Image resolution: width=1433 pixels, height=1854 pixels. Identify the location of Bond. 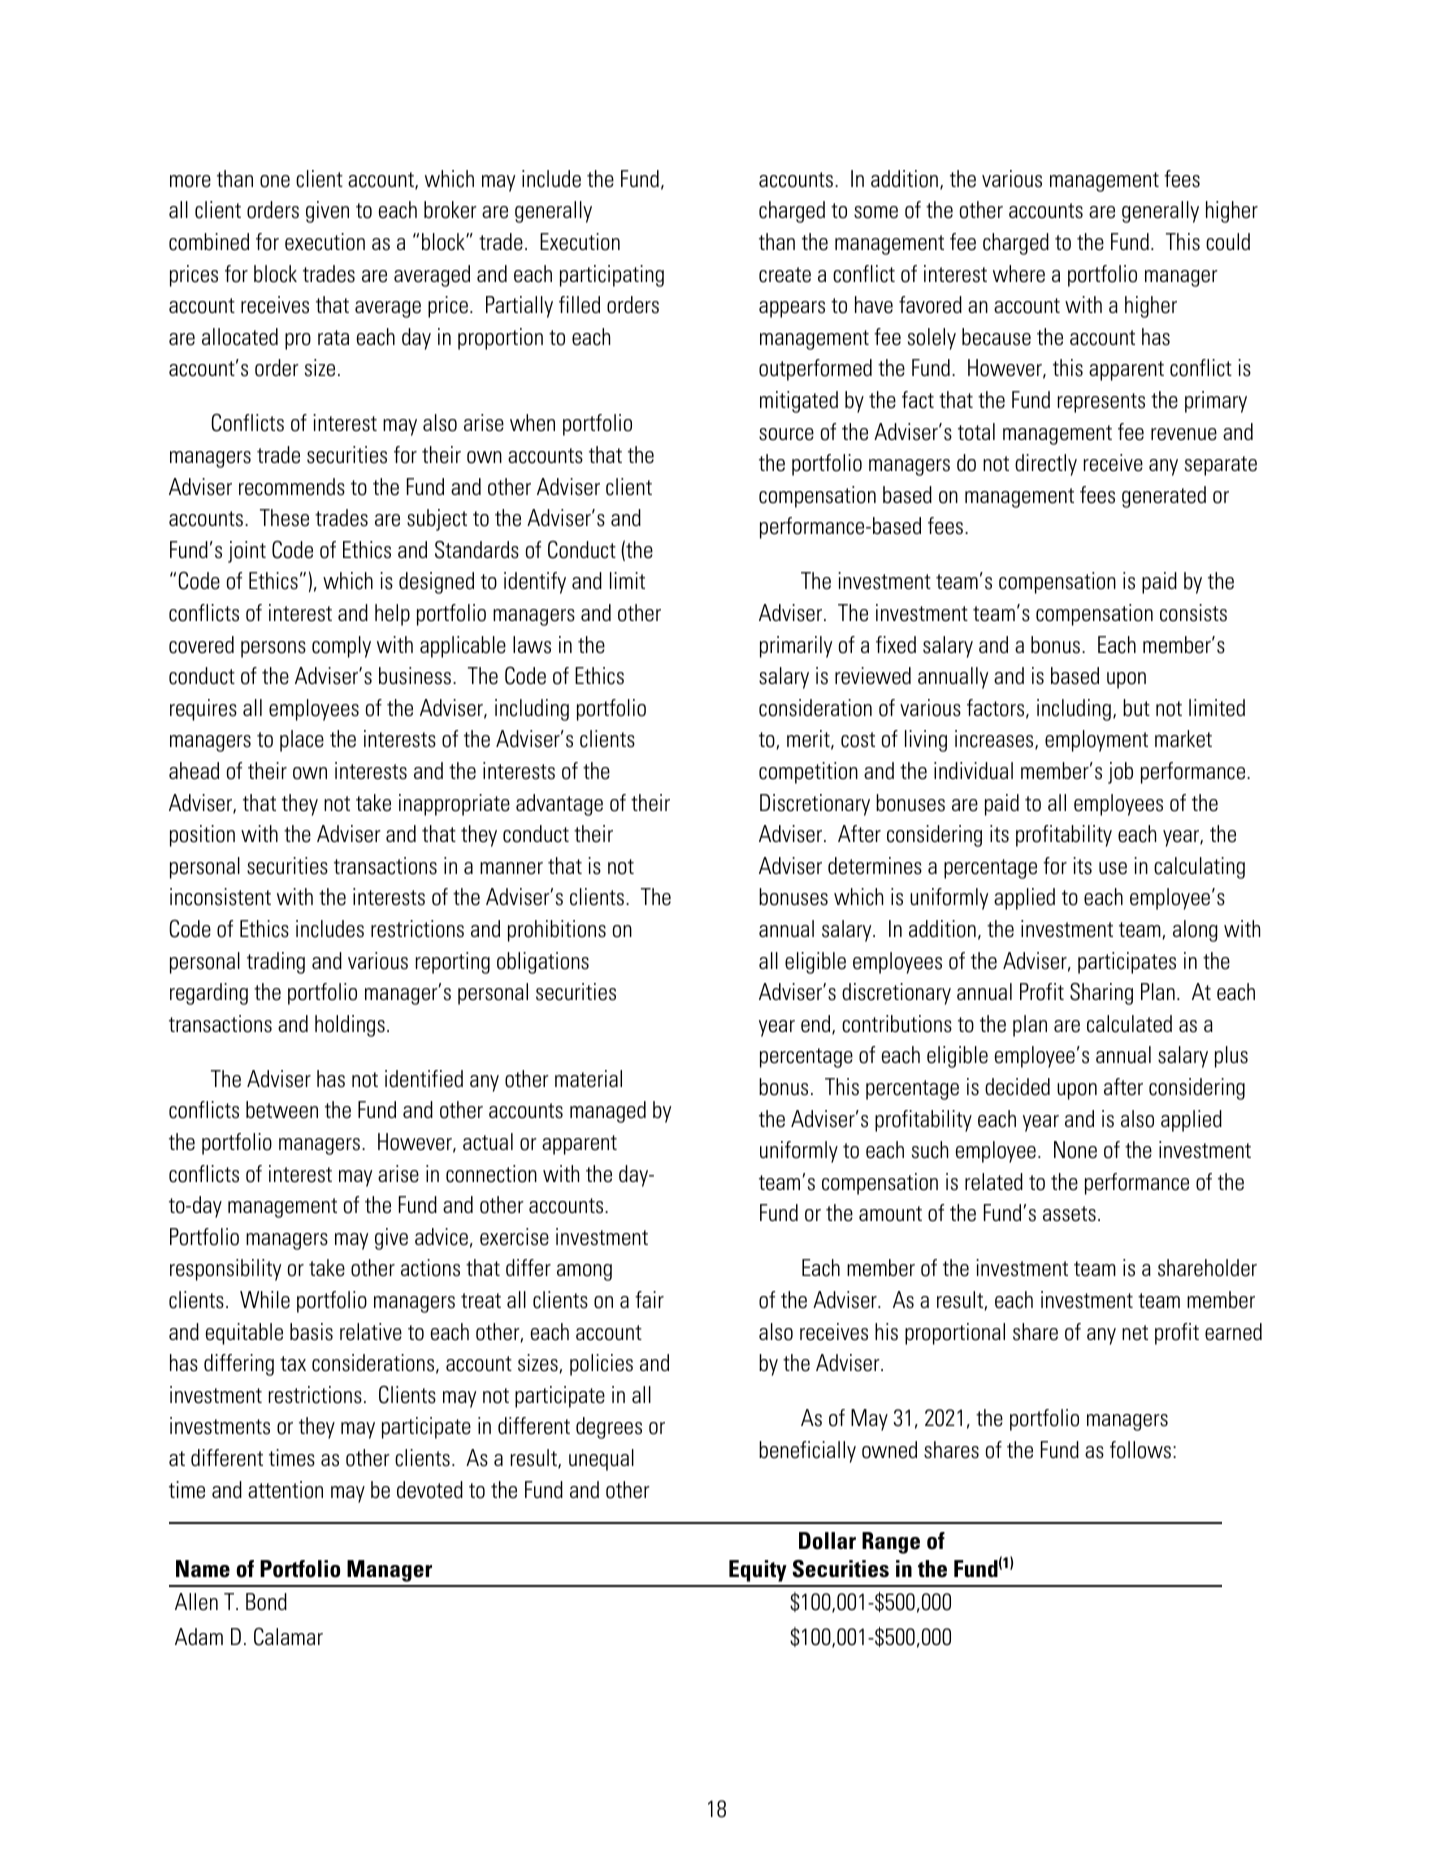
(266, 1602).
